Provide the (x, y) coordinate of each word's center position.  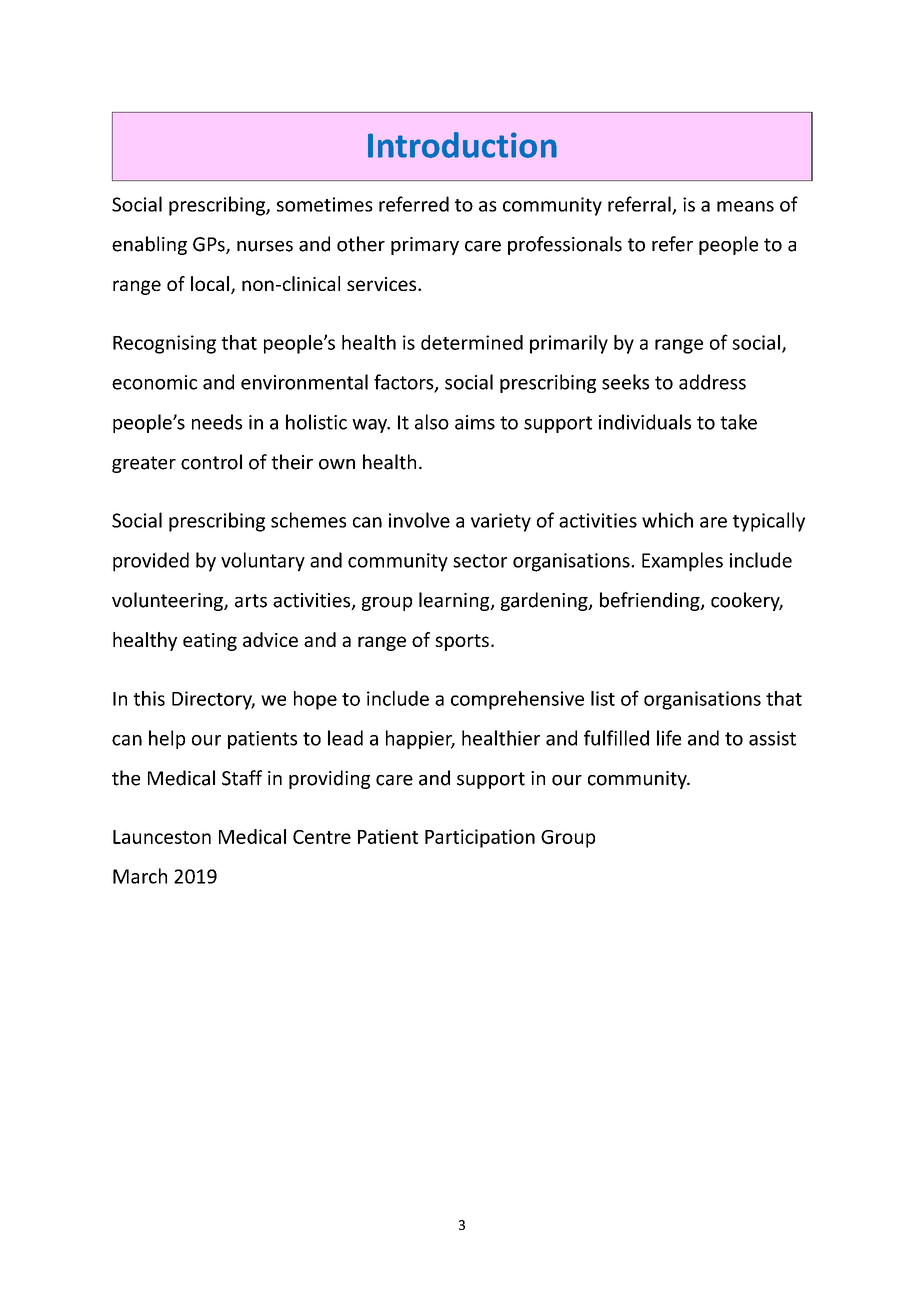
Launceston (162, 837)
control (211, 462)
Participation (480, 838)
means (745, 206)
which (667, 520)
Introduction (462, 145)
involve (419, 520)
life (669, 738)
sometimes (325, 204)
